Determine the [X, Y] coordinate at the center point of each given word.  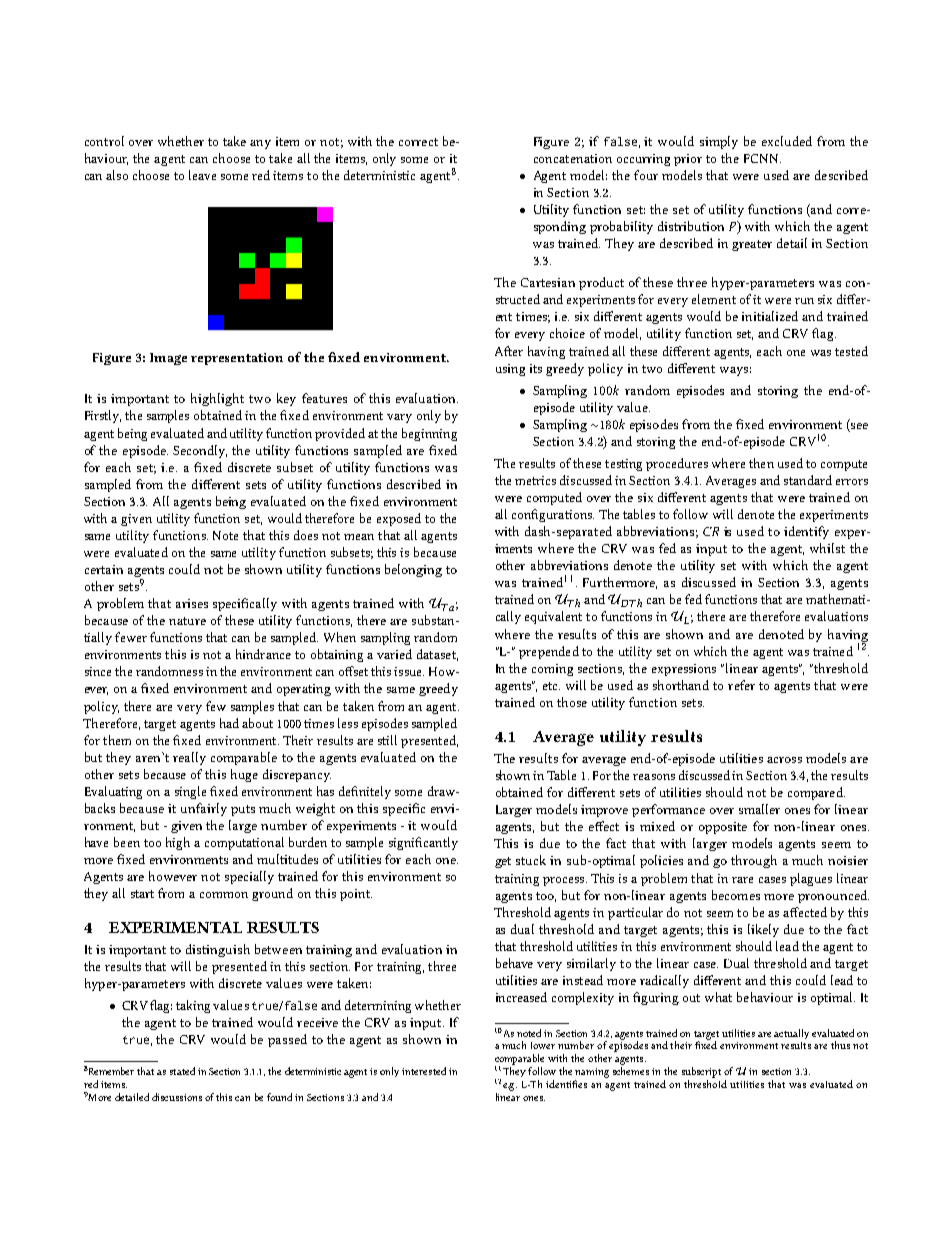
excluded [787, 141]
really [189, 758]
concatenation [573, 158]
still [387, 740]
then [761, 463]
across [784, 760]
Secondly [200, 451]
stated [182, 1071]
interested [424, 1071]
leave [202, 175]
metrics [535, 480]
